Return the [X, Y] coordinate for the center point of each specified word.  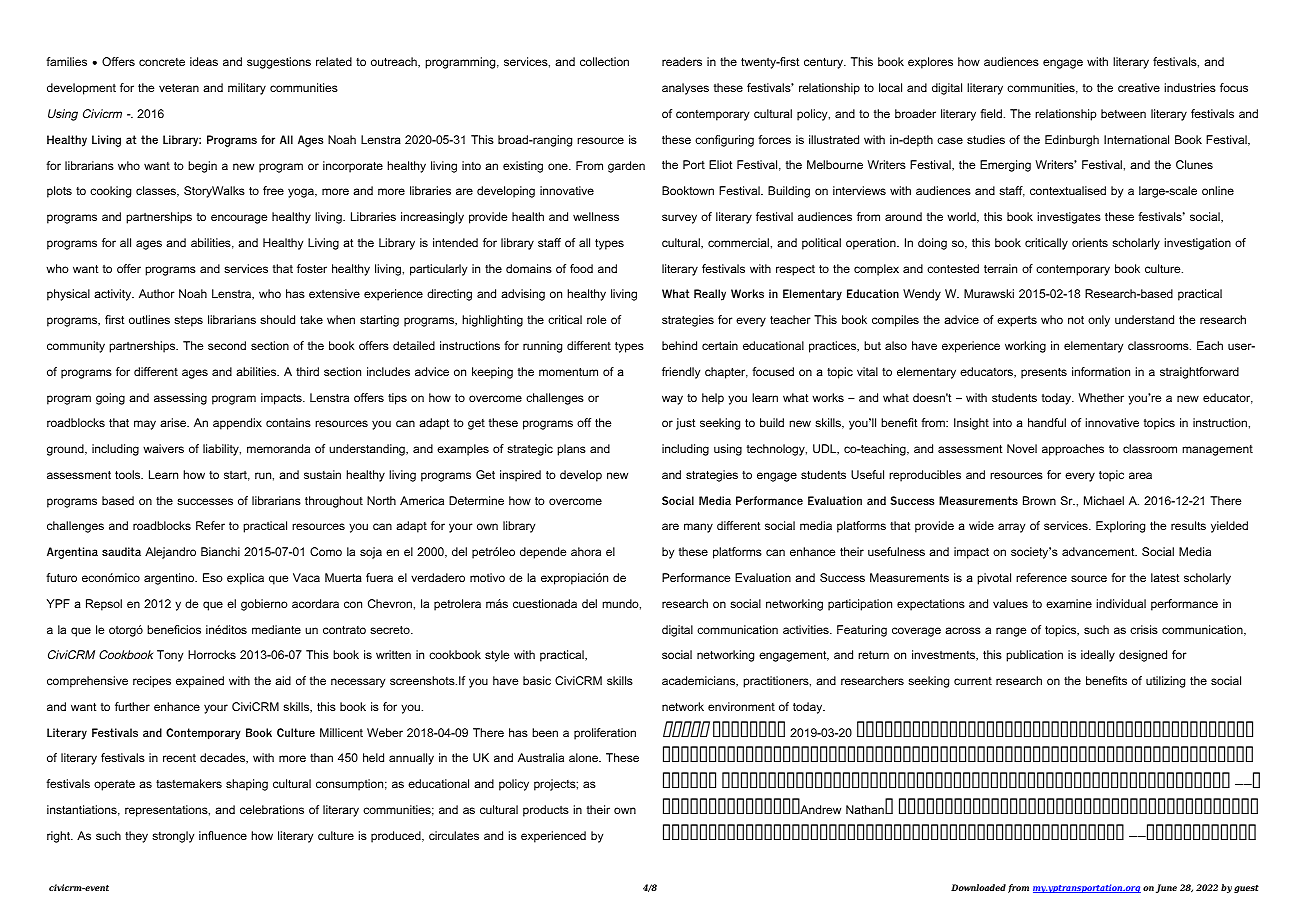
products [546, 811]
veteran [179, 88]
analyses [685, 89]
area [1140, 475]
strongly [173, 837]
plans [571, 450]
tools [129, 474]
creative [1139, 87]
